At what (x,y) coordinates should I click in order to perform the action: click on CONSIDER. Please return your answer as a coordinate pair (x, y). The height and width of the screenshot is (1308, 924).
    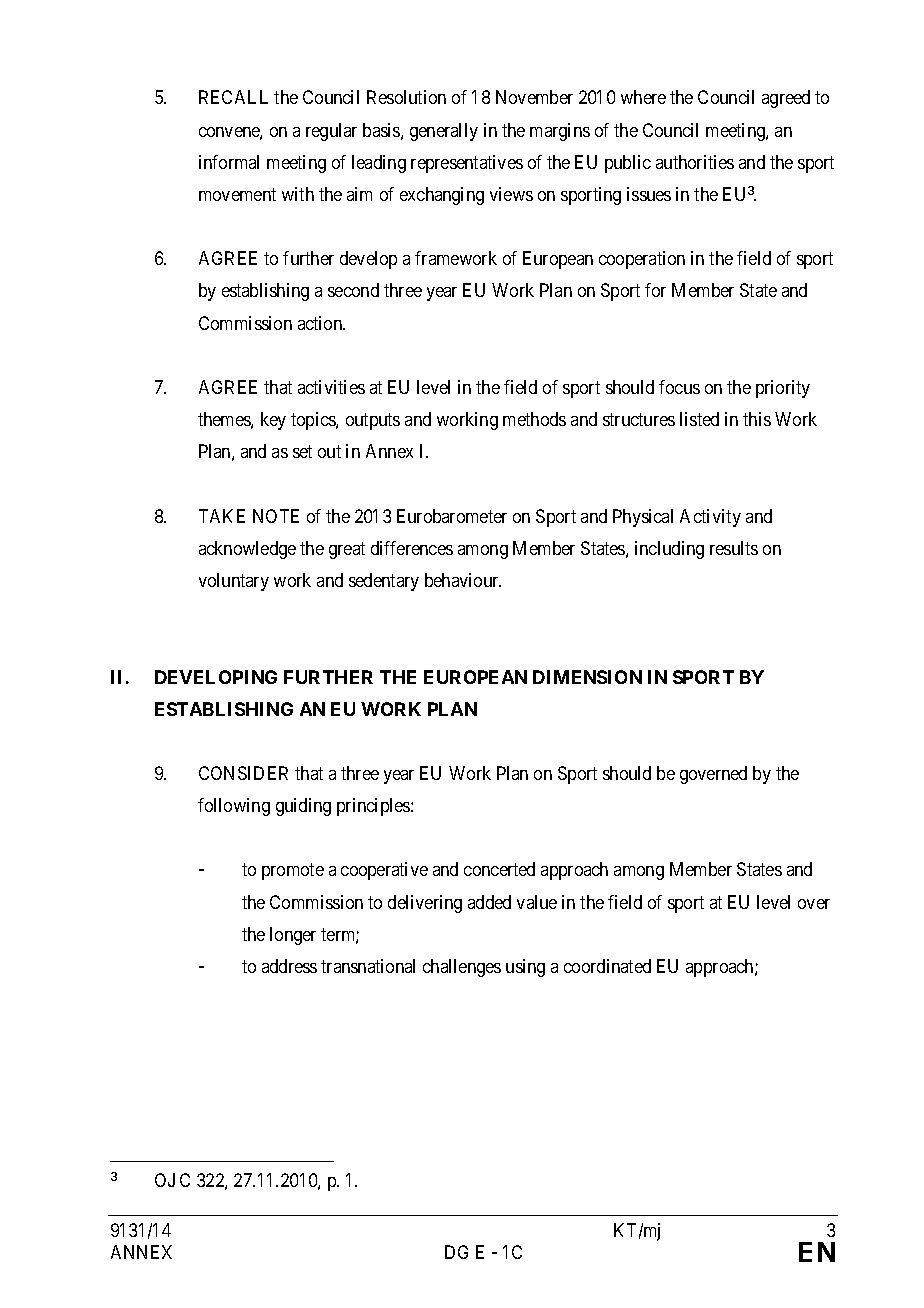
    Looking at the image, I should click on (243, 773).
